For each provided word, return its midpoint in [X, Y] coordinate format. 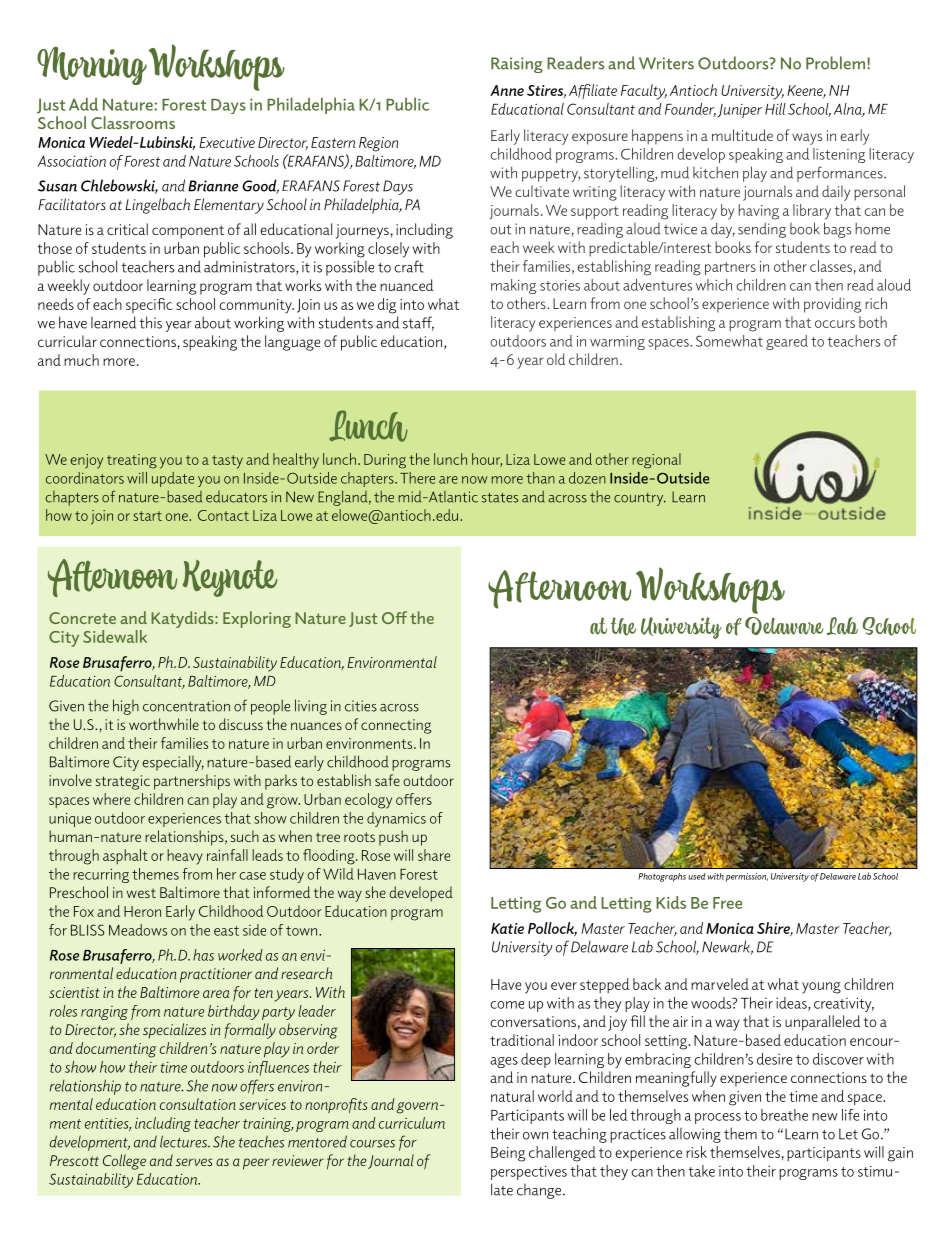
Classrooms [133, 122]
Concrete [82, 618]
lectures [184, 1141]
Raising [517, 65]
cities [361, 706]
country [640, 499]
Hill [775, 109]
